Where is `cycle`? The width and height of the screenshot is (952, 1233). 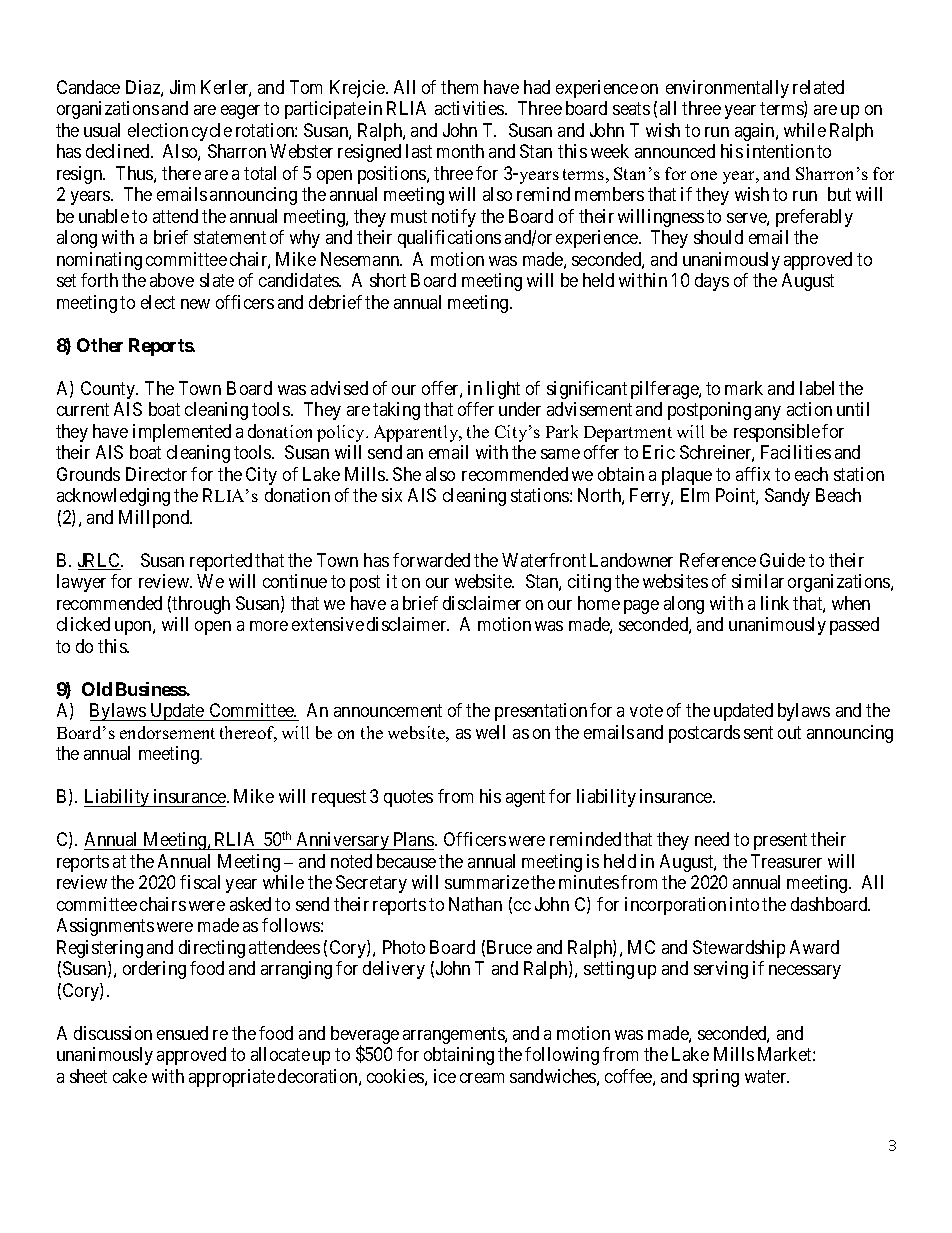
cycle is located at coordinates (212, 132).
